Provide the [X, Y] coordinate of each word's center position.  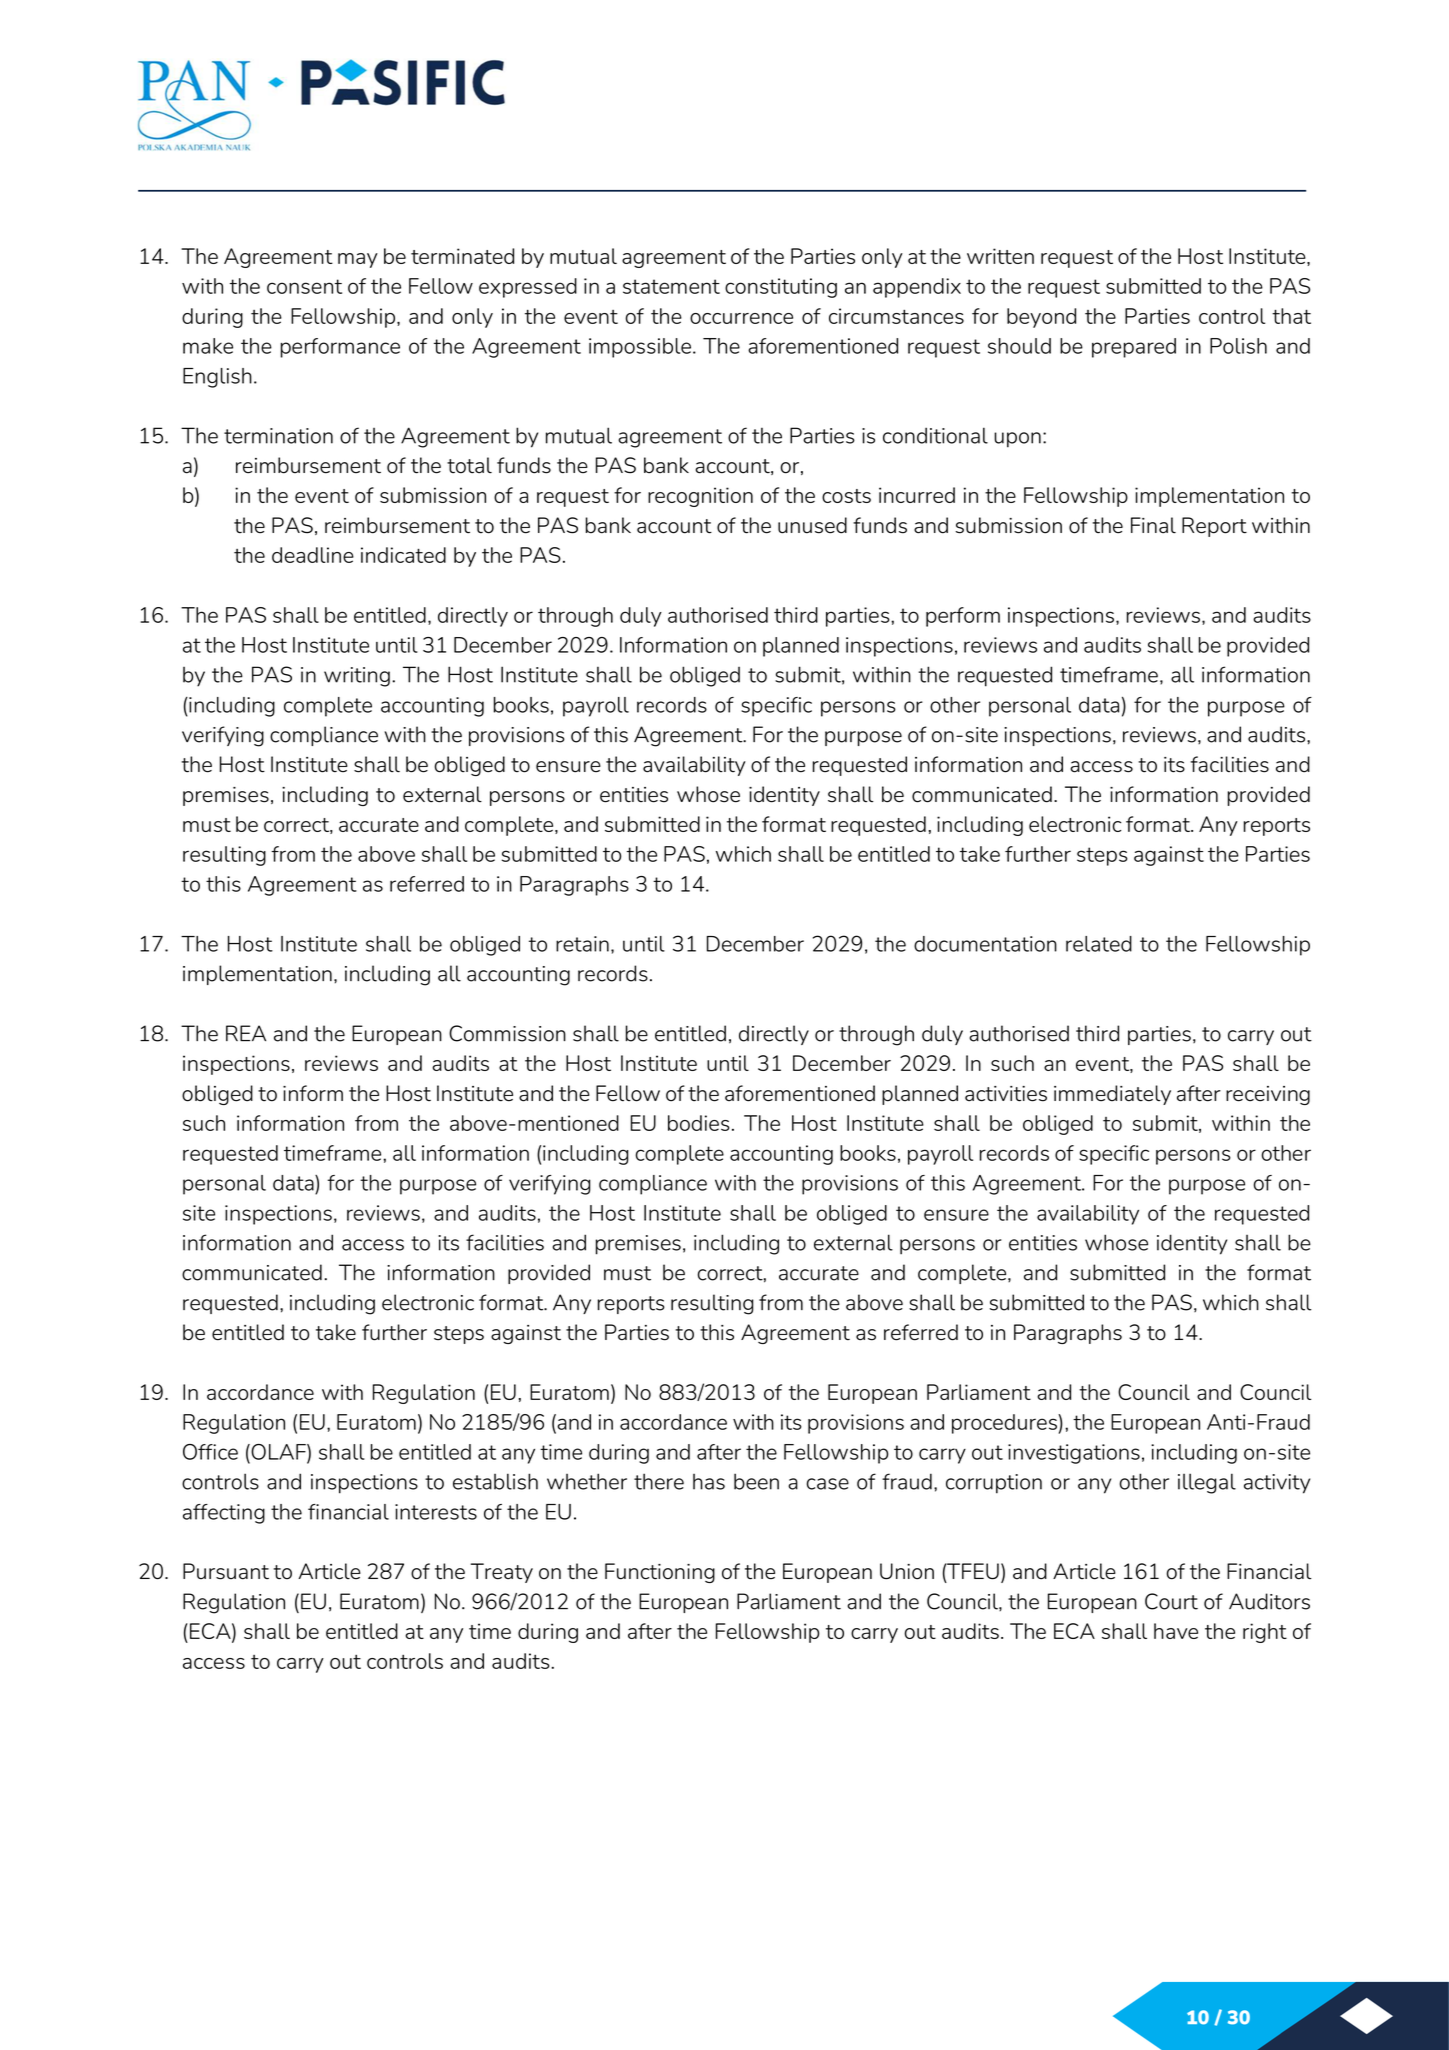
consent [304, 286]
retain [582, 944]
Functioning [660, 1573]
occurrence [741, 318]
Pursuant [226, 1571]
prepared [1134, 348]
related [1099, 944]
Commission [507, 1033]
